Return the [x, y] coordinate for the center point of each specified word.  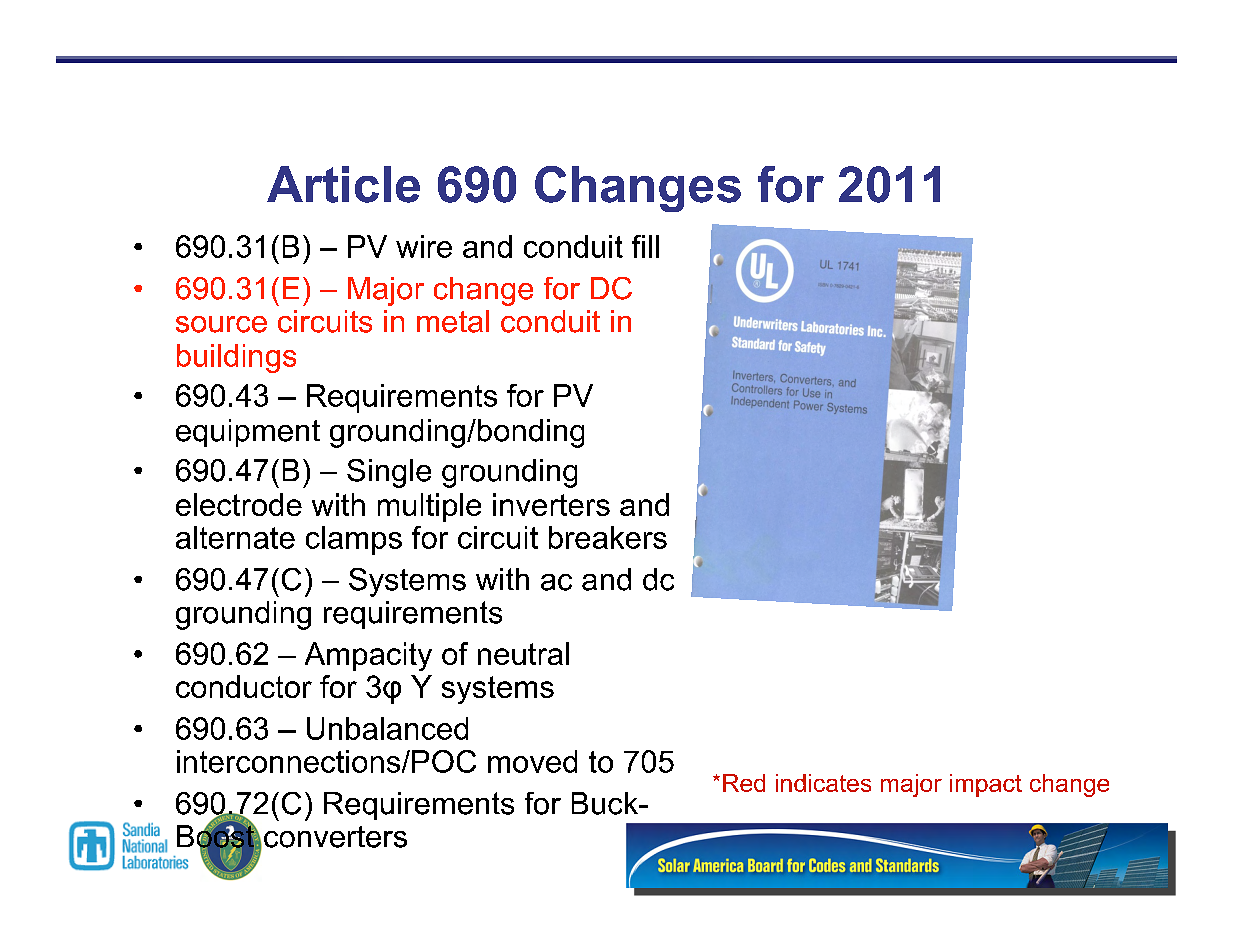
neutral [523, 653]
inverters [551, 504]
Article [343, 184]
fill [645, 246]
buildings [236, 358]
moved [532, 761]
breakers [608, 537]
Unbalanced [387, 728]
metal [453, 321]
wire [424, 246]
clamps [354, 540]
